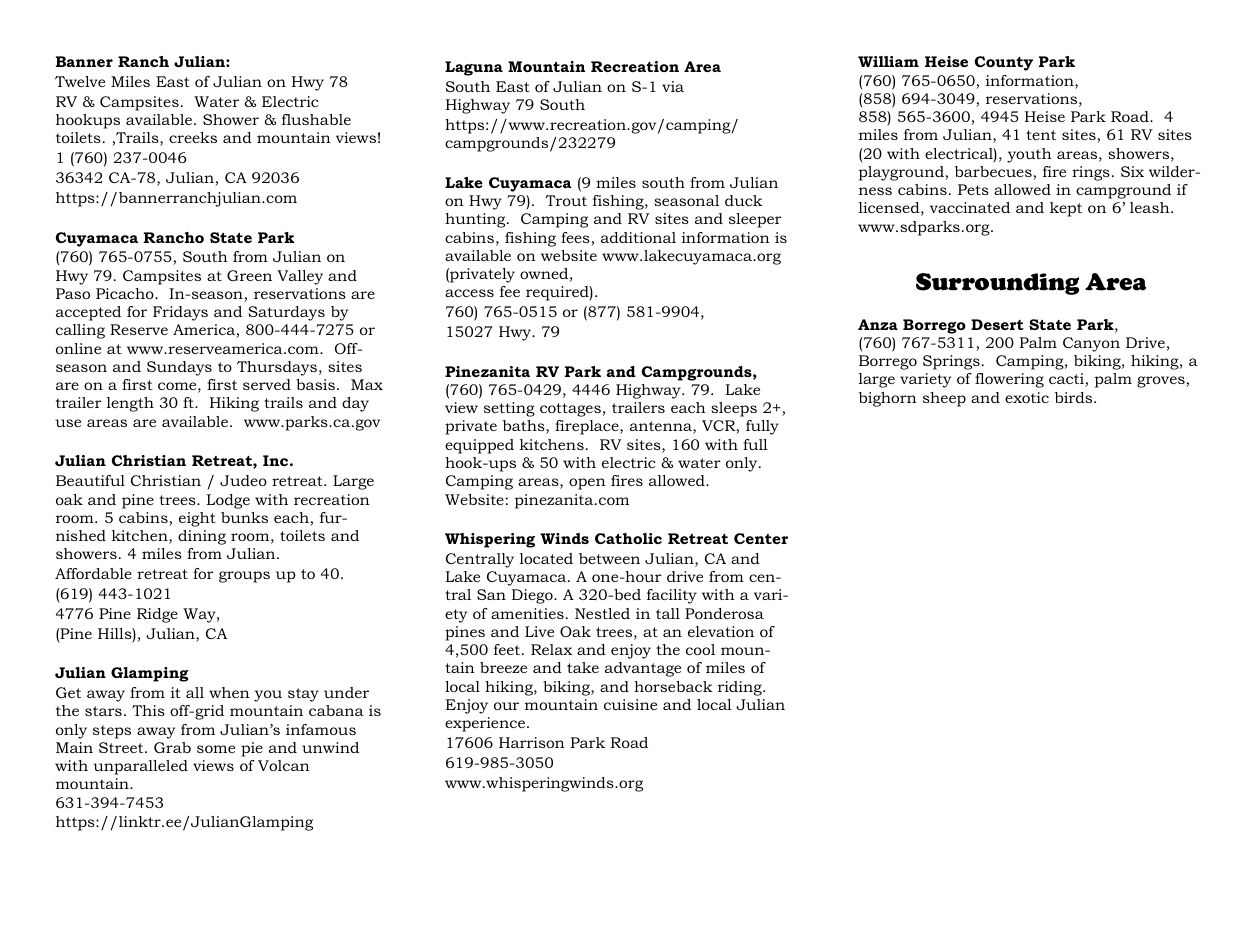 The image size is (1233, 952). Describe the element at coordinates (80, 81) in the screenshot. I see `Twelve` at that location.
